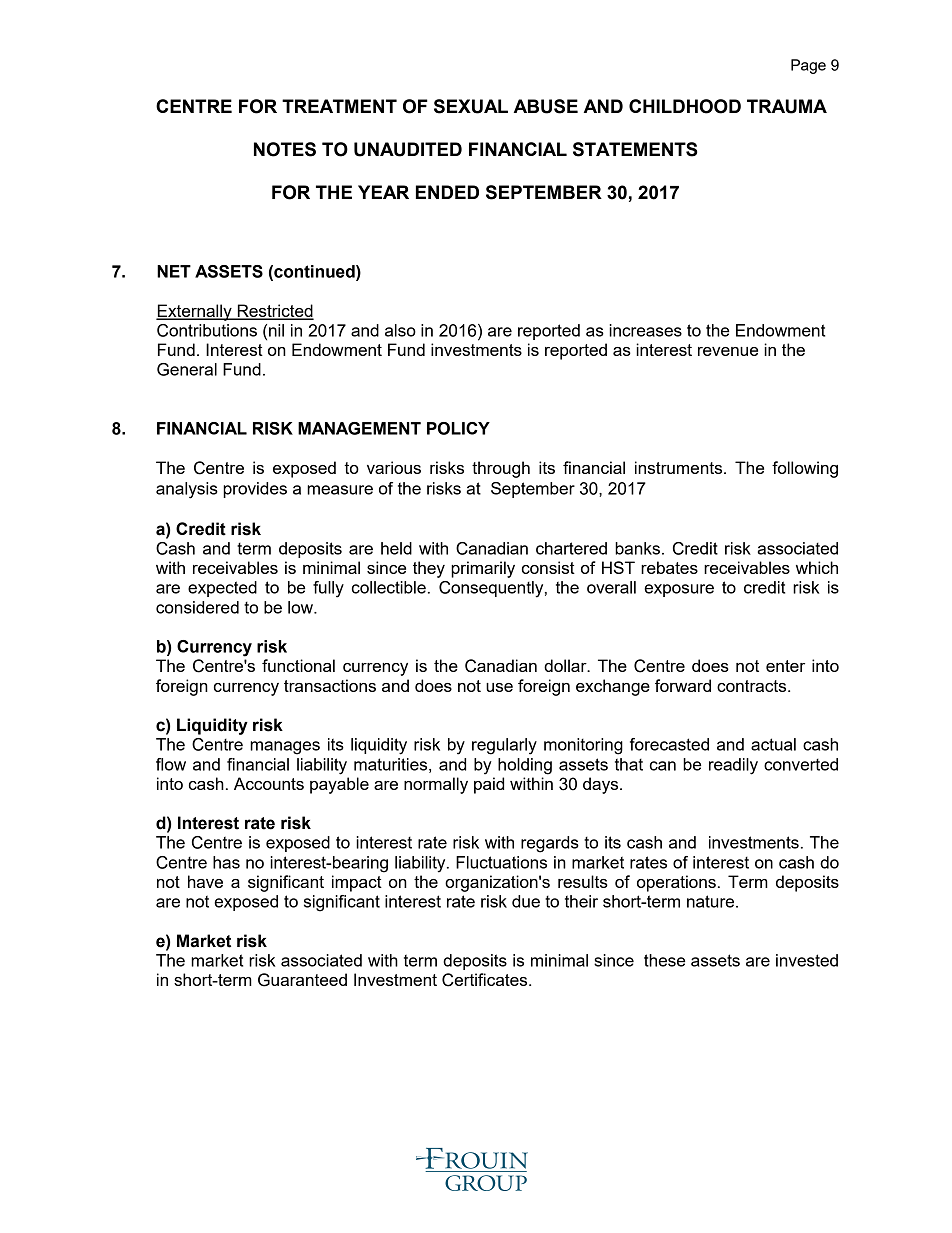 Image resolution: width=952 pixels, height=1233 pixels. What do you see at coordinates (807, 960) in the page?
I see `invested` at bounding box center [807, 960].
